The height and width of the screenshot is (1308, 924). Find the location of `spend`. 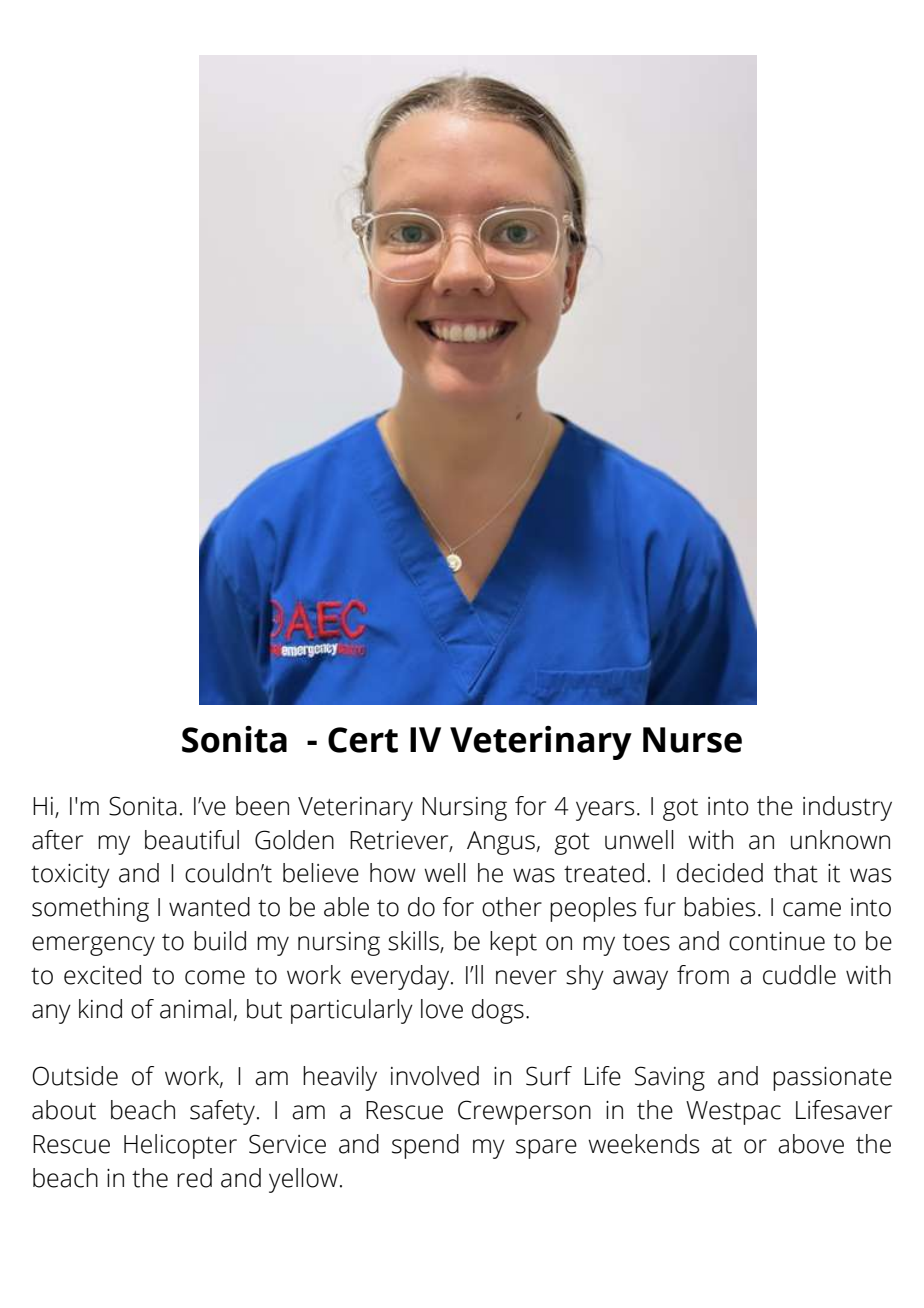

spend is located at coordinates (425, 1146).
